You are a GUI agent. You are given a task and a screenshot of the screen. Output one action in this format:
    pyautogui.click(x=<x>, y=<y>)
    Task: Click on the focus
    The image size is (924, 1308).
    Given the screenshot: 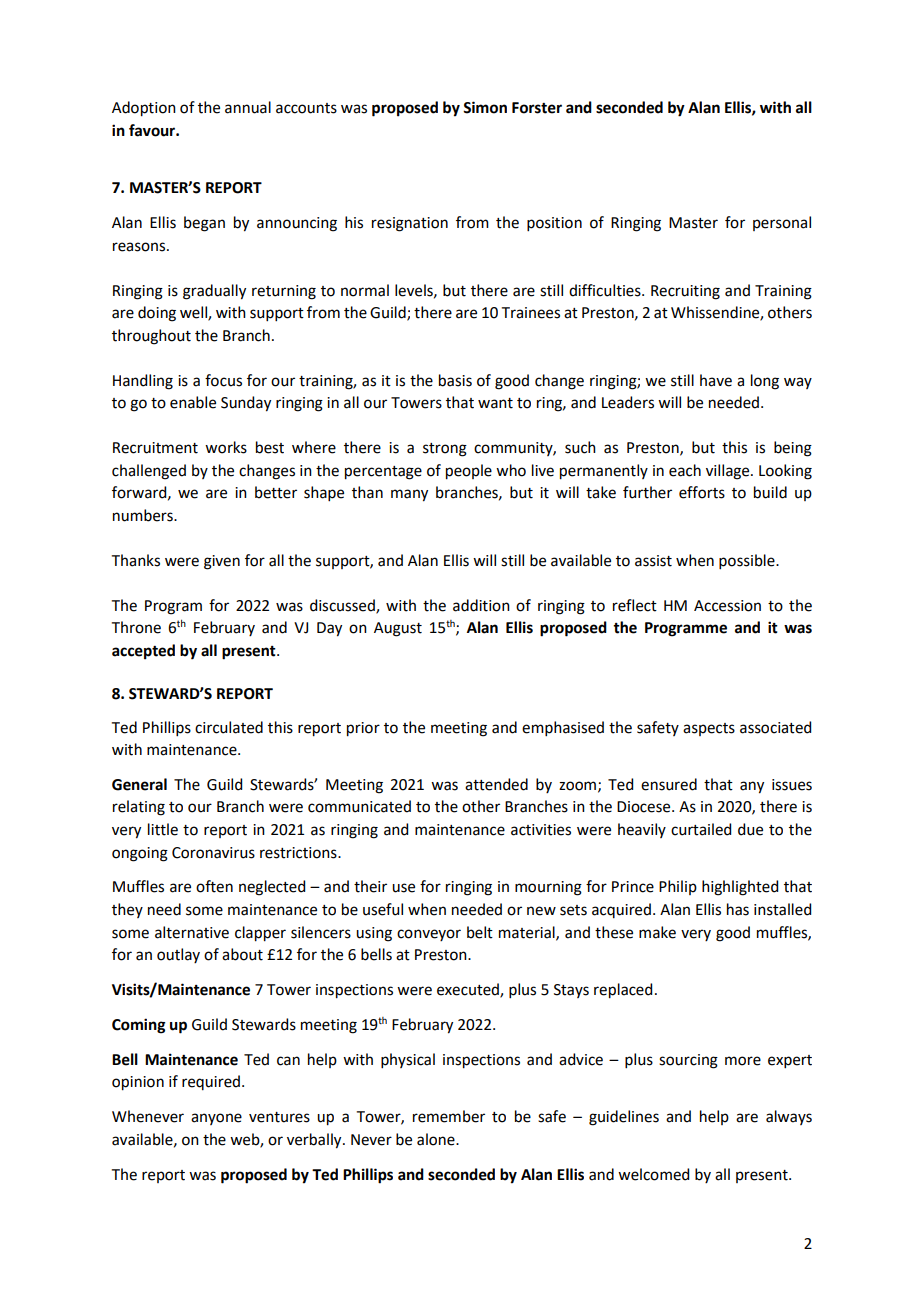 What is the action you would take?
    pyautogui.click(x=223, y=380)
